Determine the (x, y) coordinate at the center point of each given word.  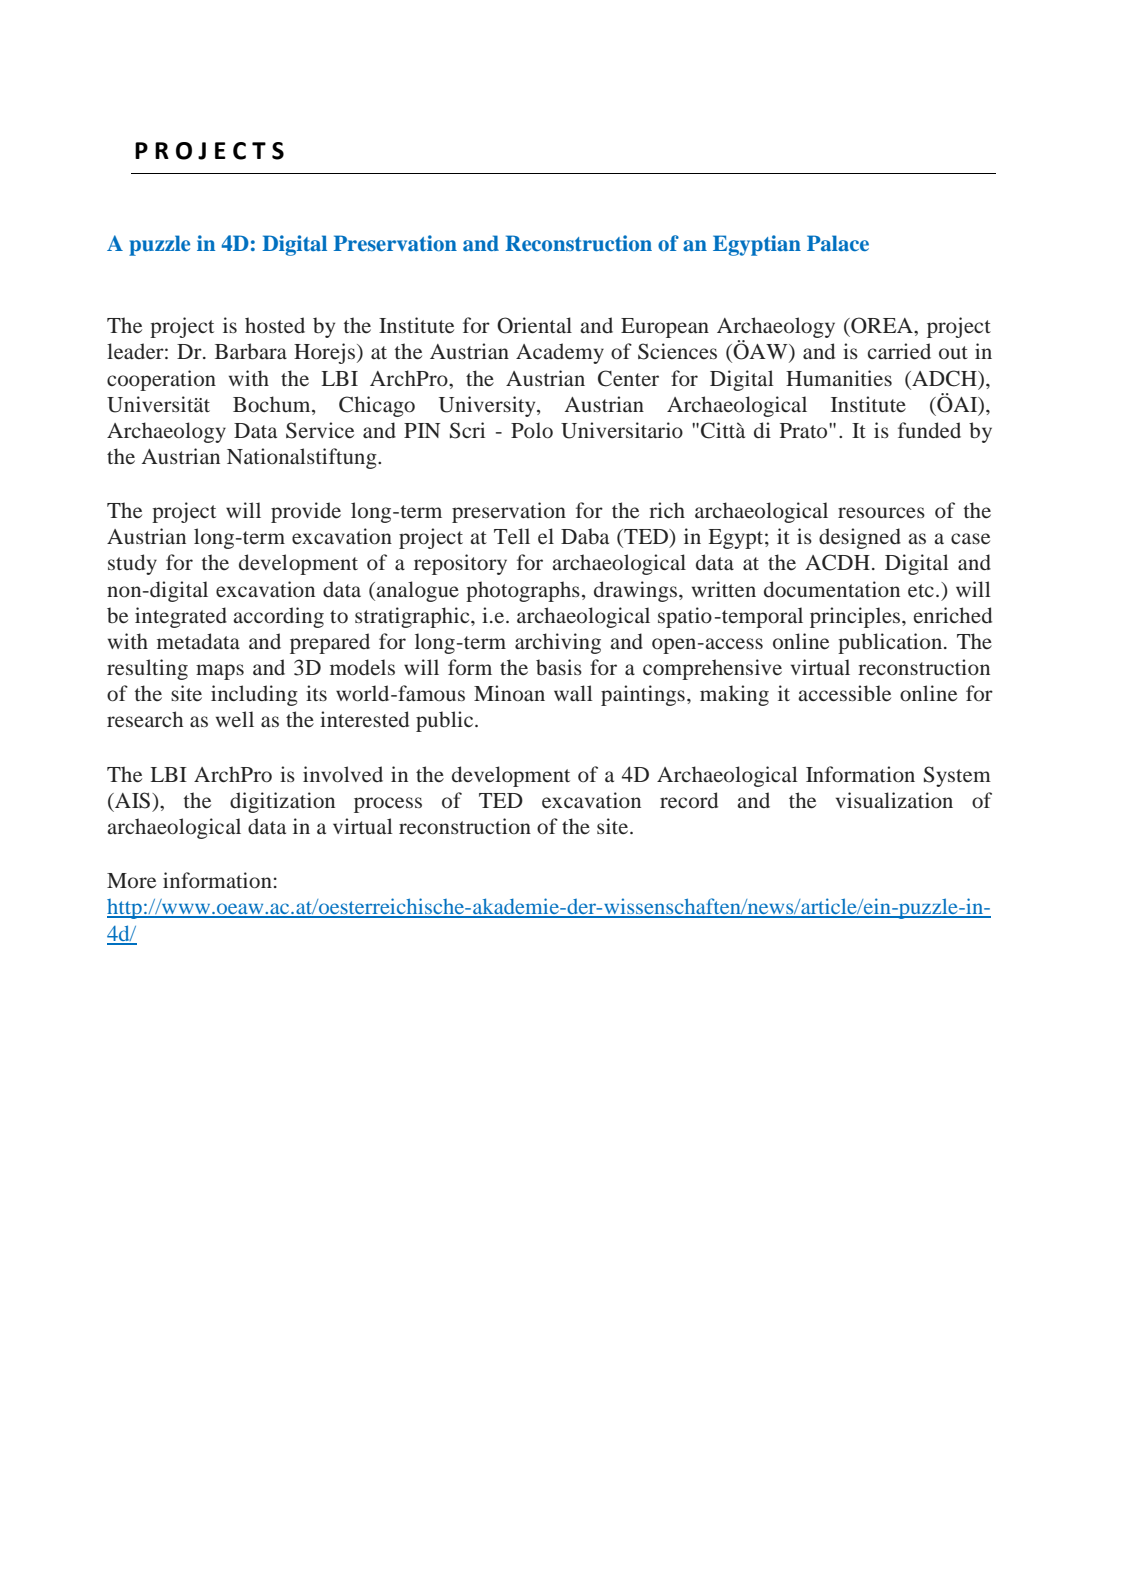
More (131, 881)
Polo (532, 430)
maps (220, 672)
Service (320, 430)
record (689, 800)
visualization (894, 800)
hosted (275, 325)
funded (929, 430)
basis (559, 667)
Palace (838, 243)
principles (856, 617)
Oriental (534, 325)
